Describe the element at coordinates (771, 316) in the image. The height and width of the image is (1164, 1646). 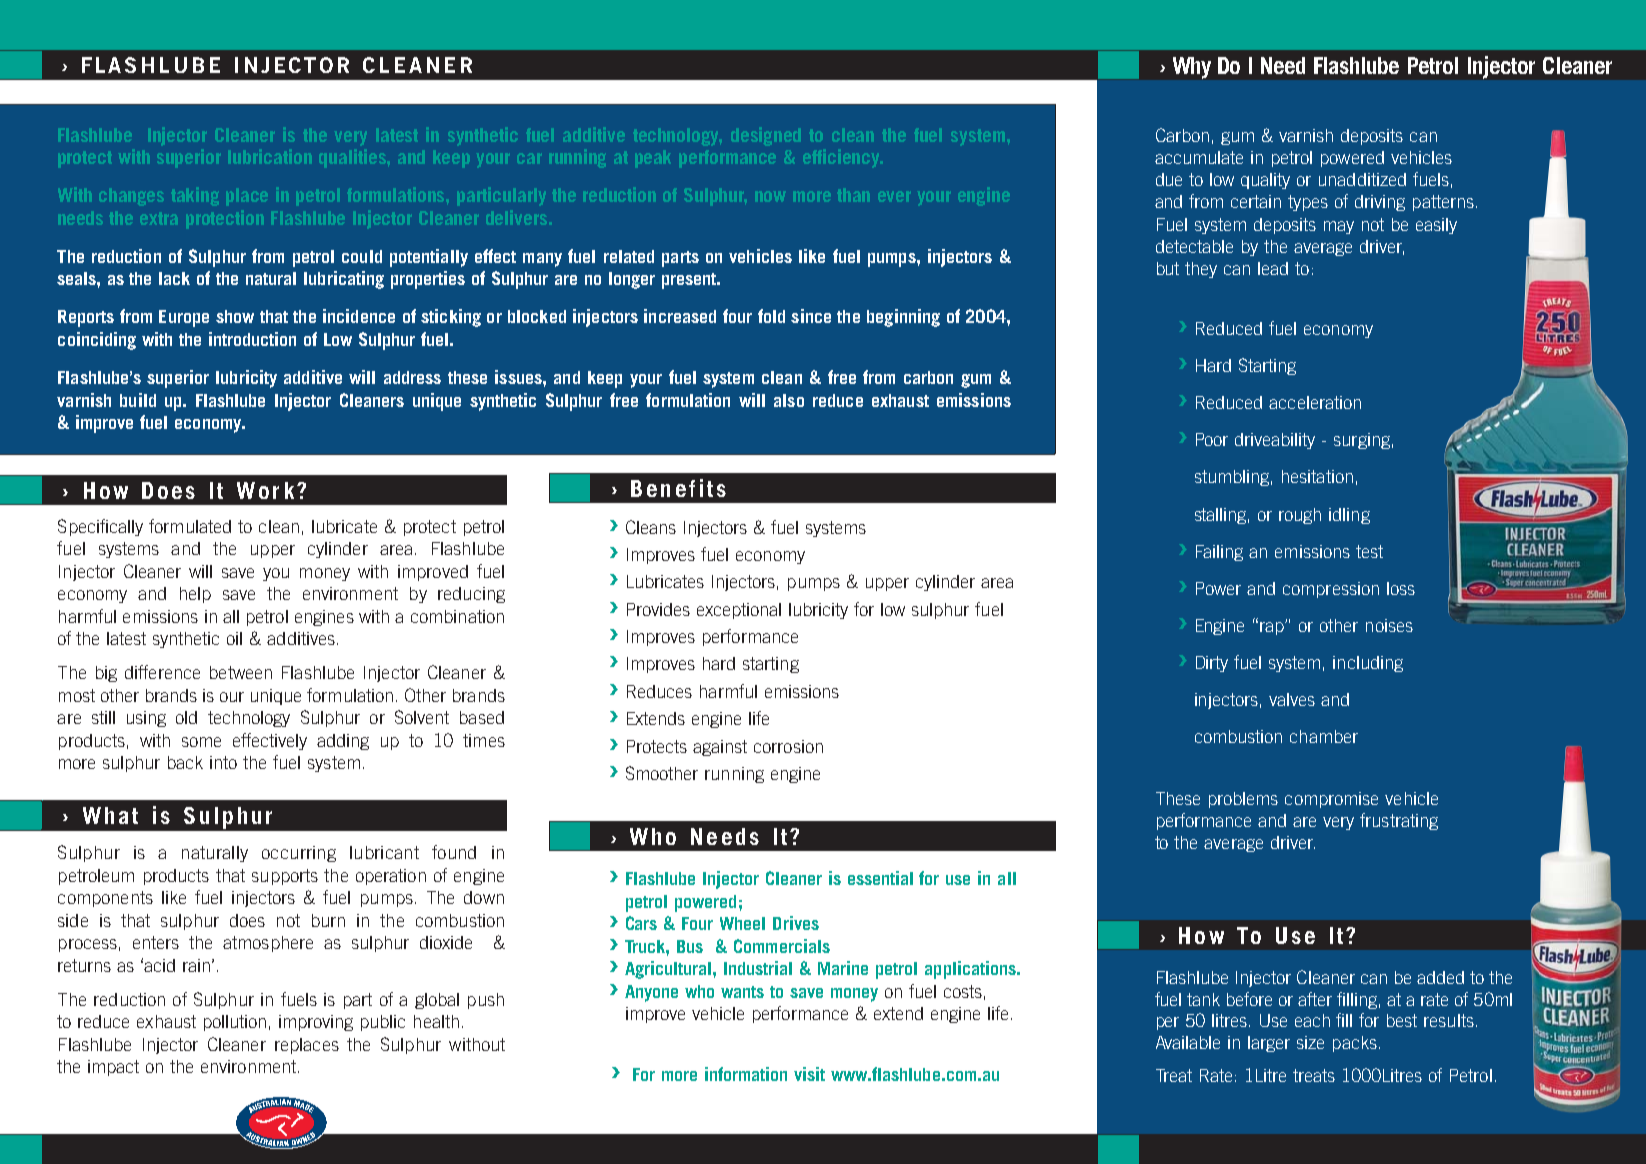
I see `fold` at that location.
